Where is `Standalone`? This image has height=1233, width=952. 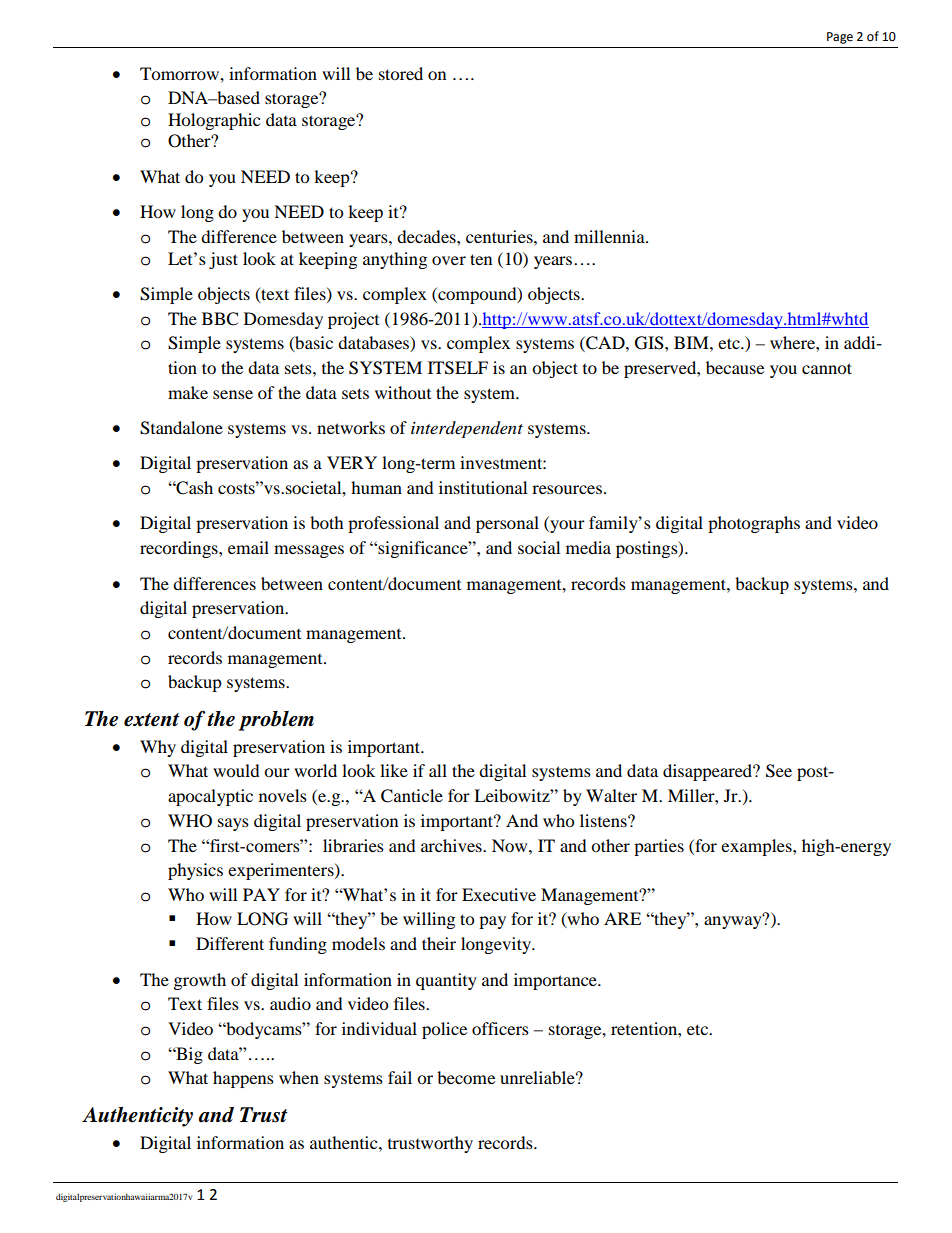 Standalone is located at coordinates (181, 428).
